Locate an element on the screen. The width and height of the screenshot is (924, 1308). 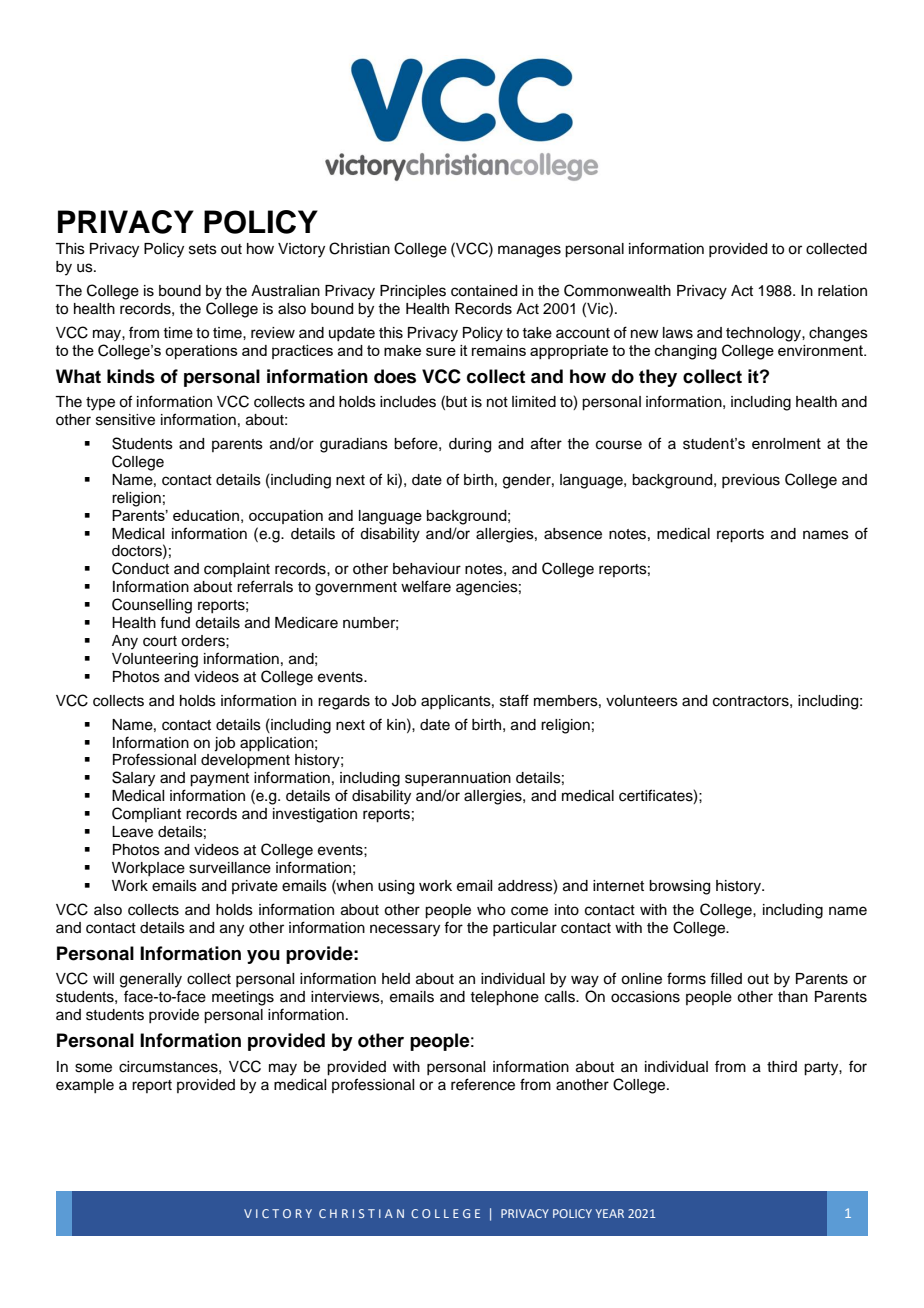
technology is located at coordinates (764, 334).
